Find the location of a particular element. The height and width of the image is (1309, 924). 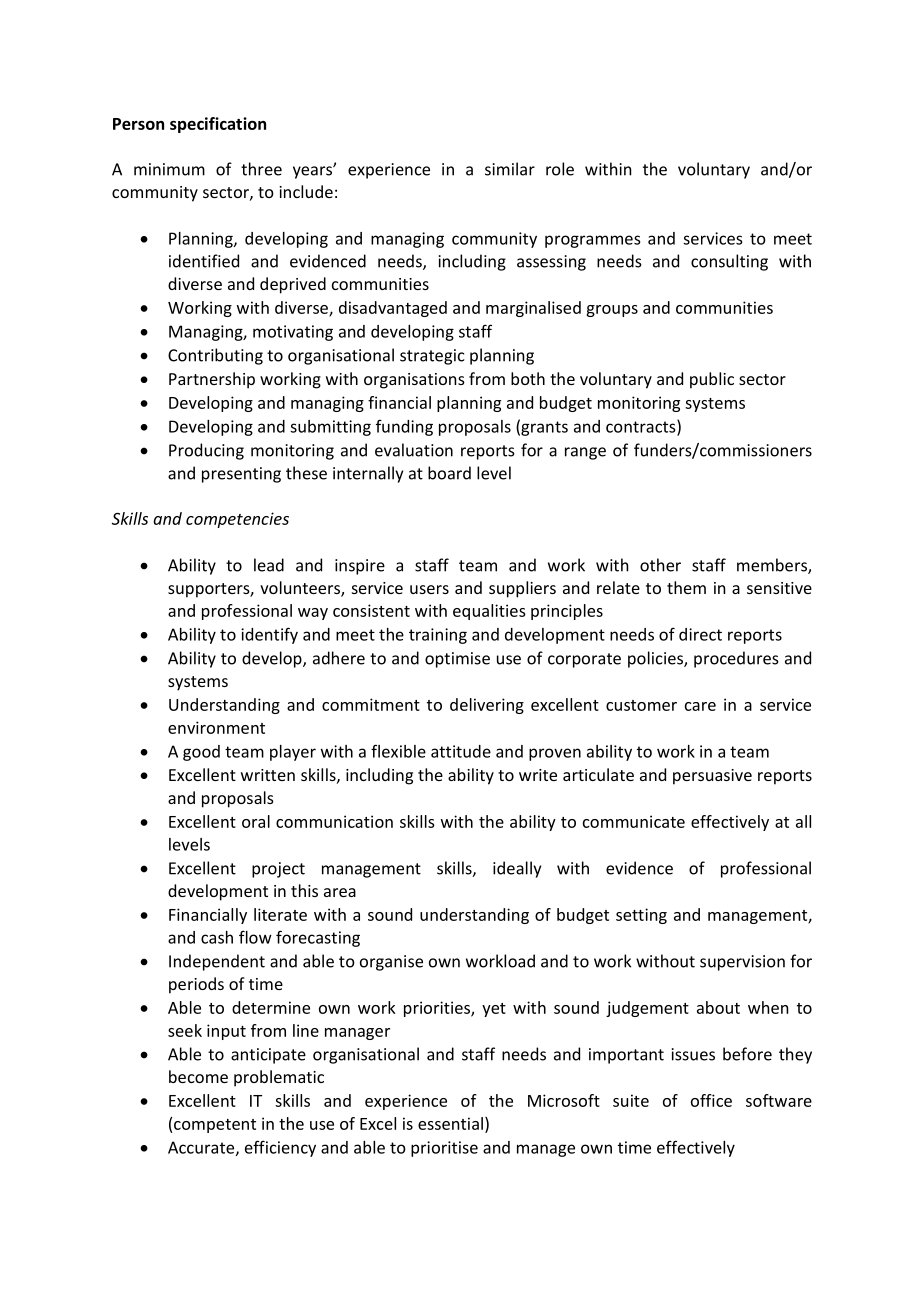

competent is located at coordinates (215, 1126).
